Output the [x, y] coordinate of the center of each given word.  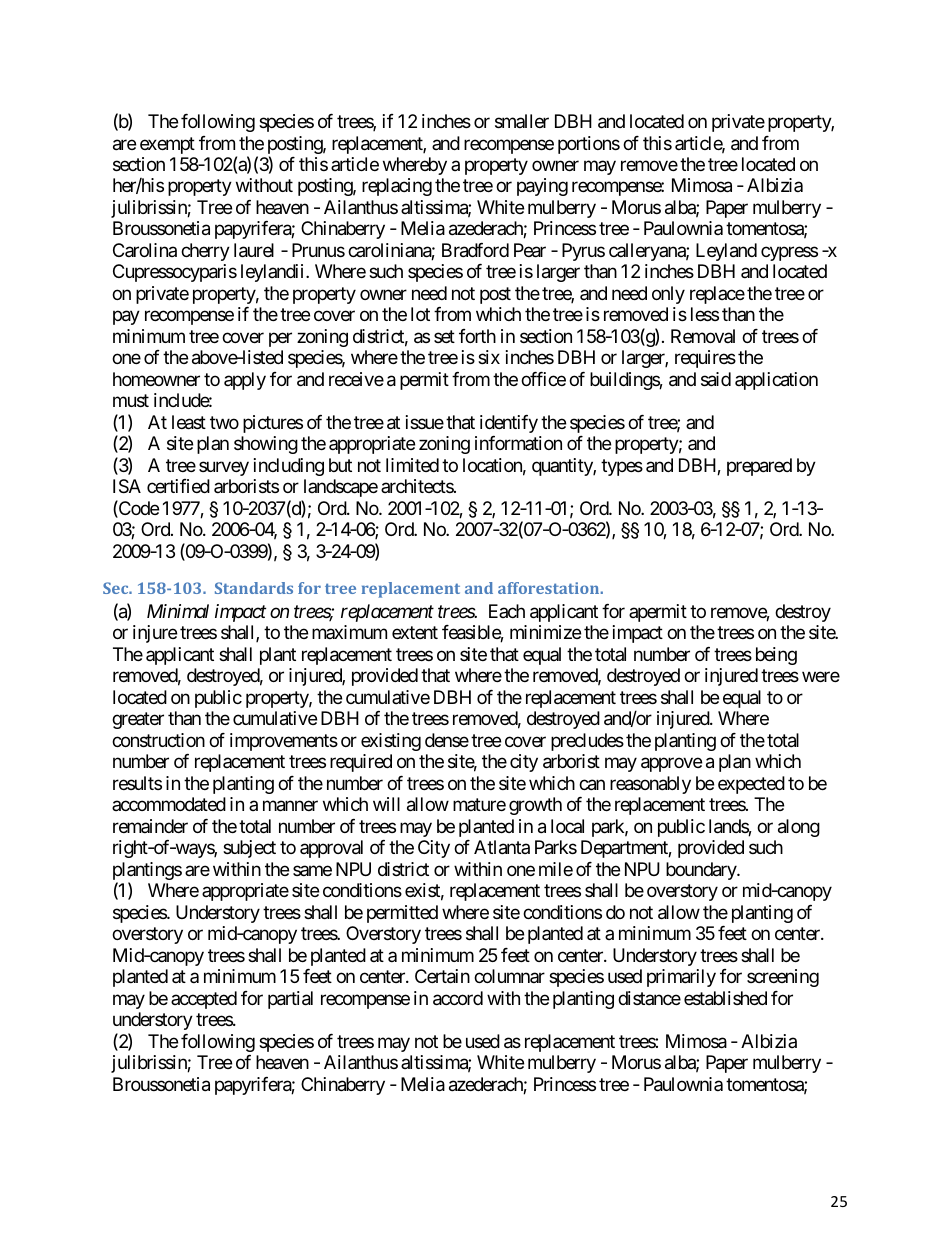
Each [507, 611]
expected [751, 785]
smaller [522, 121]
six [489, 357]
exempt [167, 145]
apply [245, 381]
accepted [204, 1000]
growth [535, 806]
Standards [254, 588]
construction [158, 740]
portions [589, 145]
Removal [703, 336]
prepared [759, 467]
